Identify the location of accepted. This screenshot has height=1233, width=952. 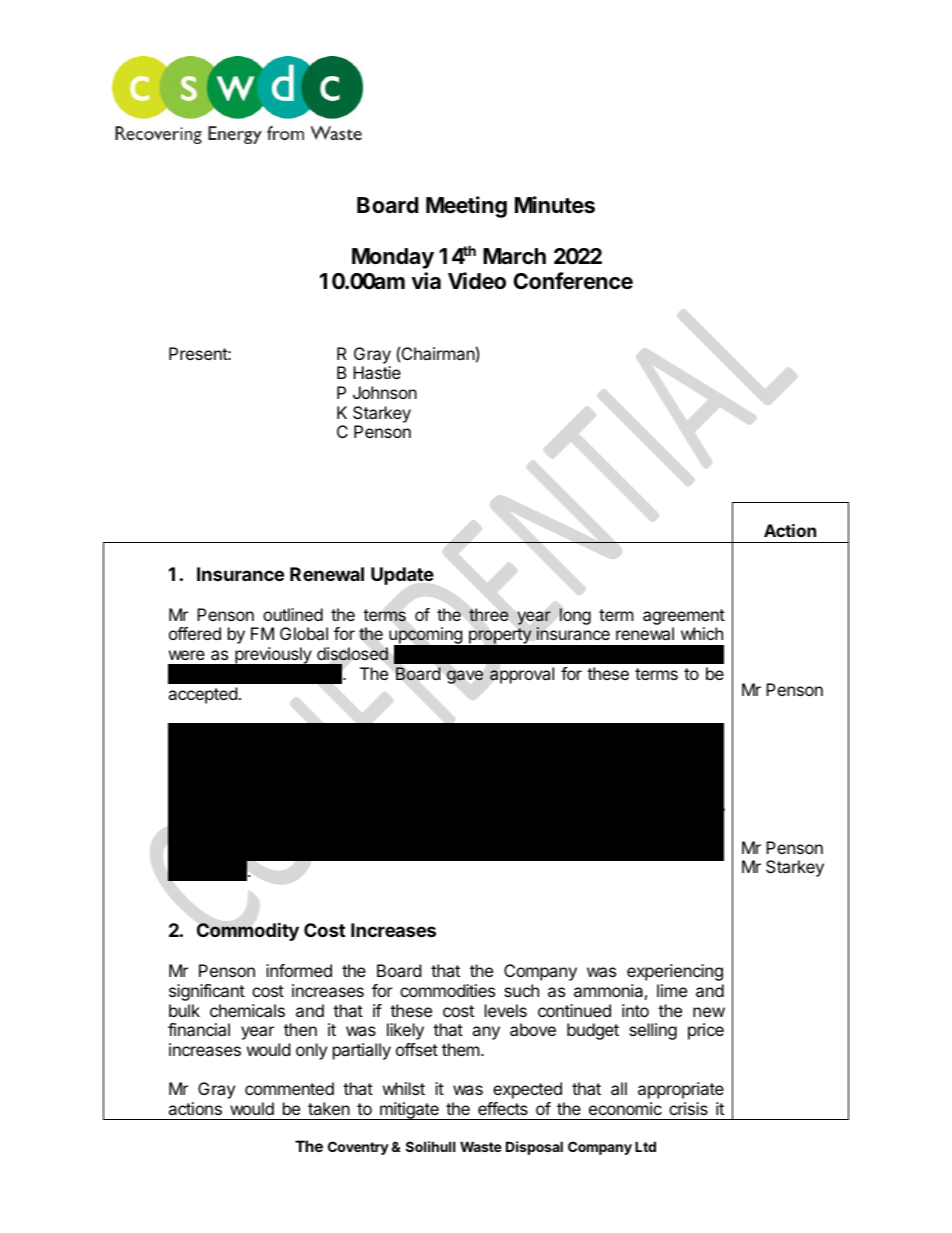
(202, 695).
